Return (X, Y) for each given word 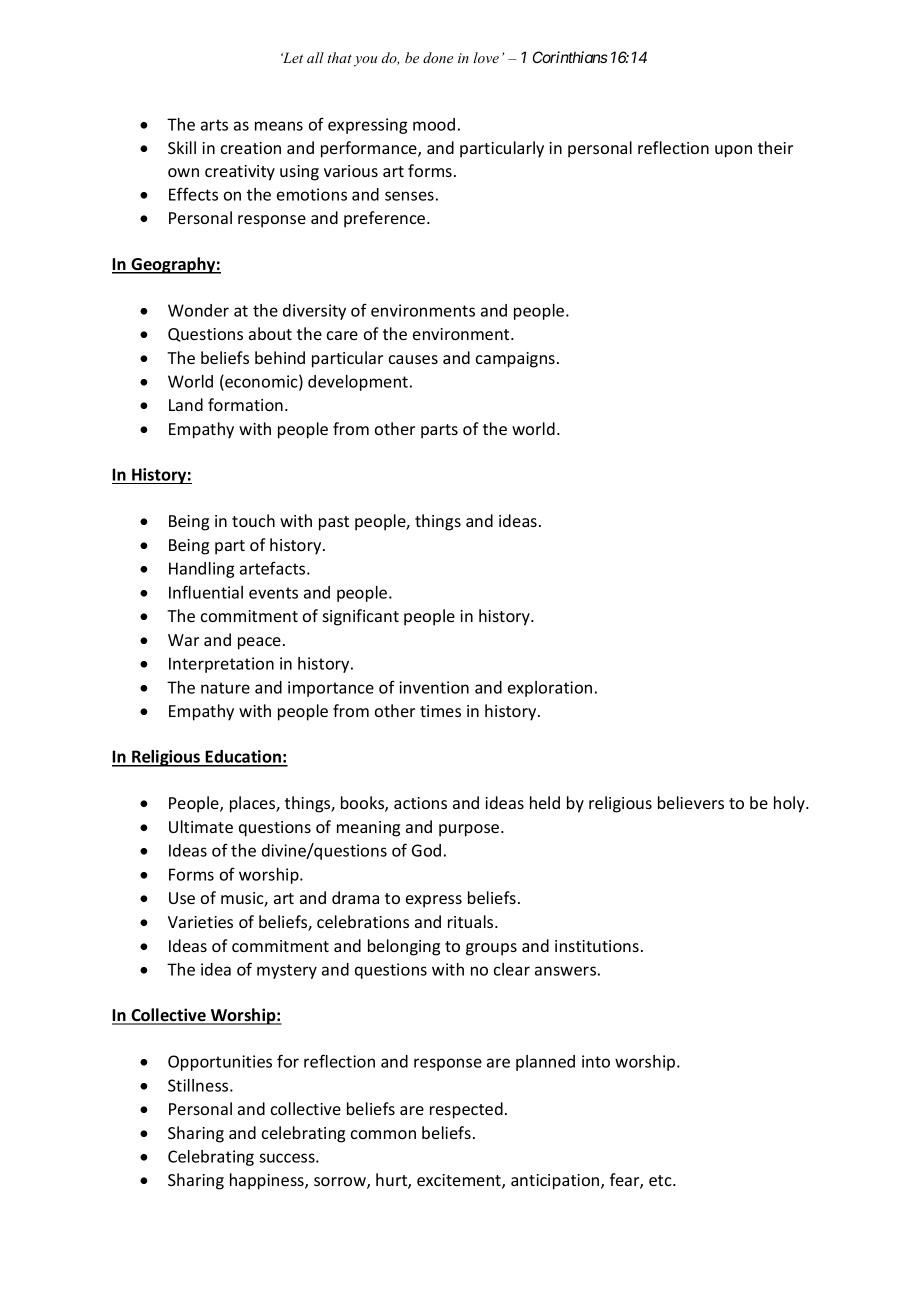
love (486, 57)
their (775, 147)
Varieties (200, 922)
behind (280, 357)
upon (733, 151)
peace (259, 643)
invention (434, 687)
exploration (550, 689)
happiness (268, 1181)
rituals (472, 921)
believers (691, 802)
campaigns (515, 360)
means (279, 126)
